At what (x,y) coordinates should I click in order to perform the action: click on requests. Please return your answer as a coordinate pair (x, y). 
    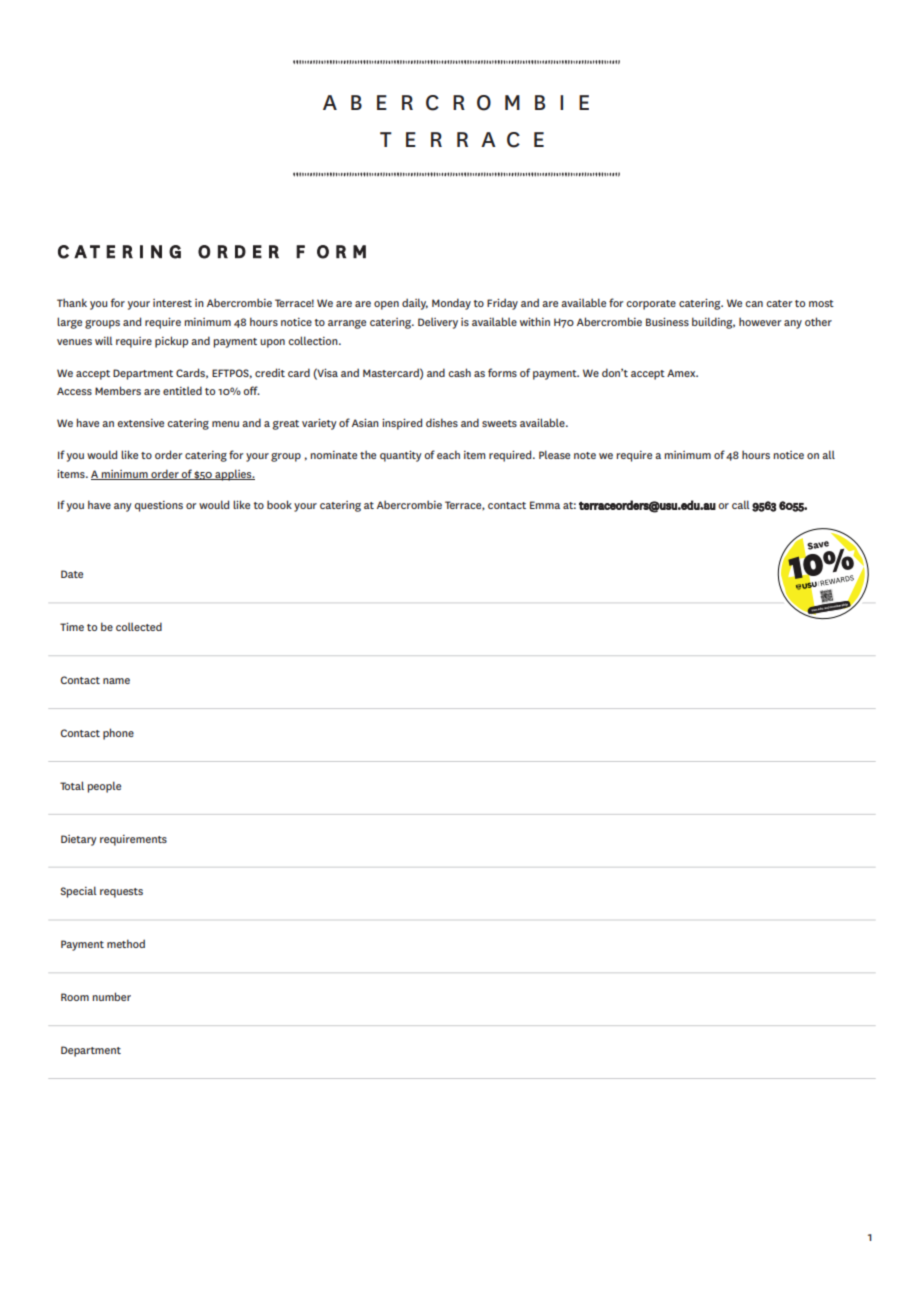
    Looking at the image, I should click on (121, 893).
